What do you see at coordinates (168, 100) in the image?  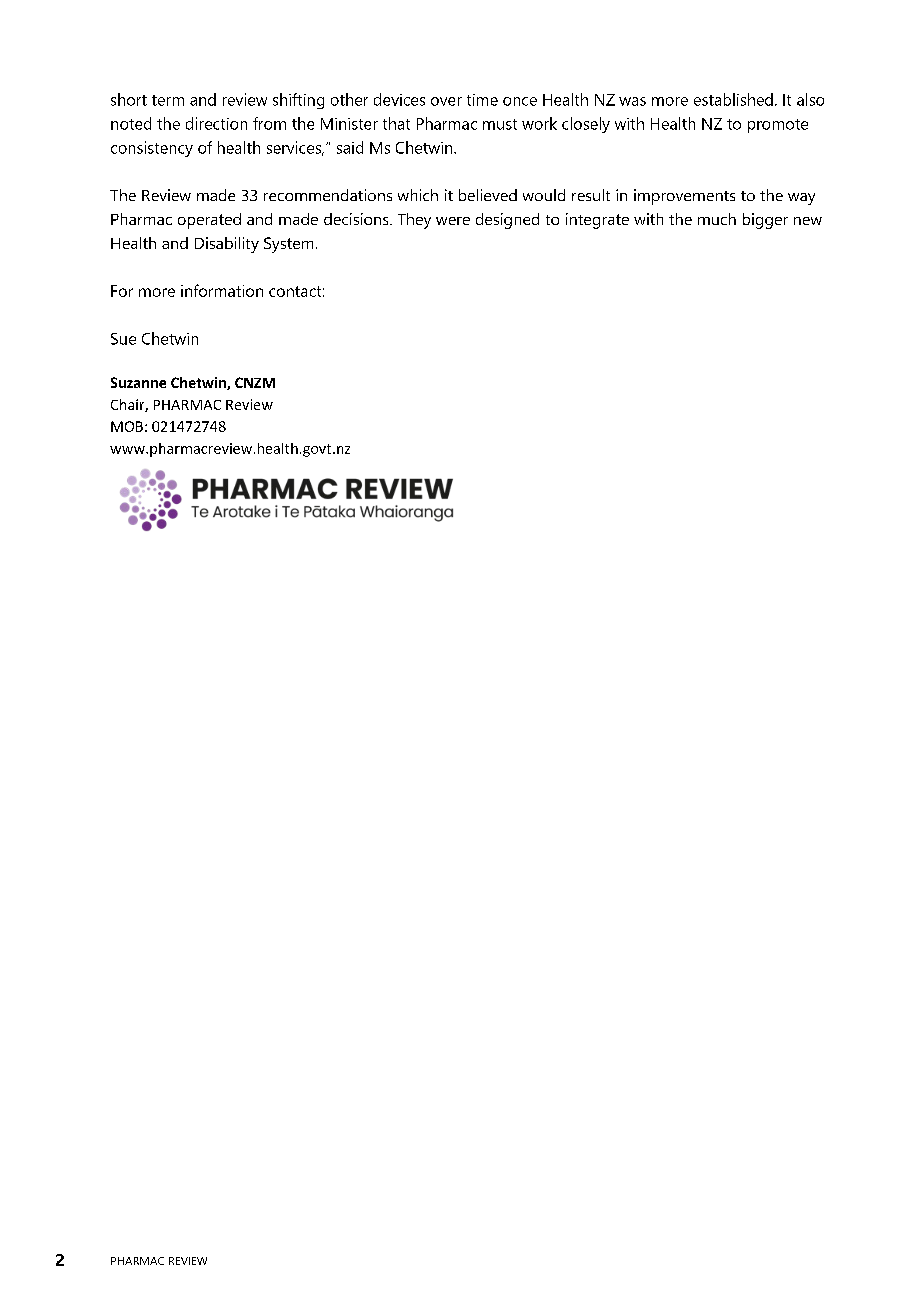 I see `term` at bounding box center [168, 100].
